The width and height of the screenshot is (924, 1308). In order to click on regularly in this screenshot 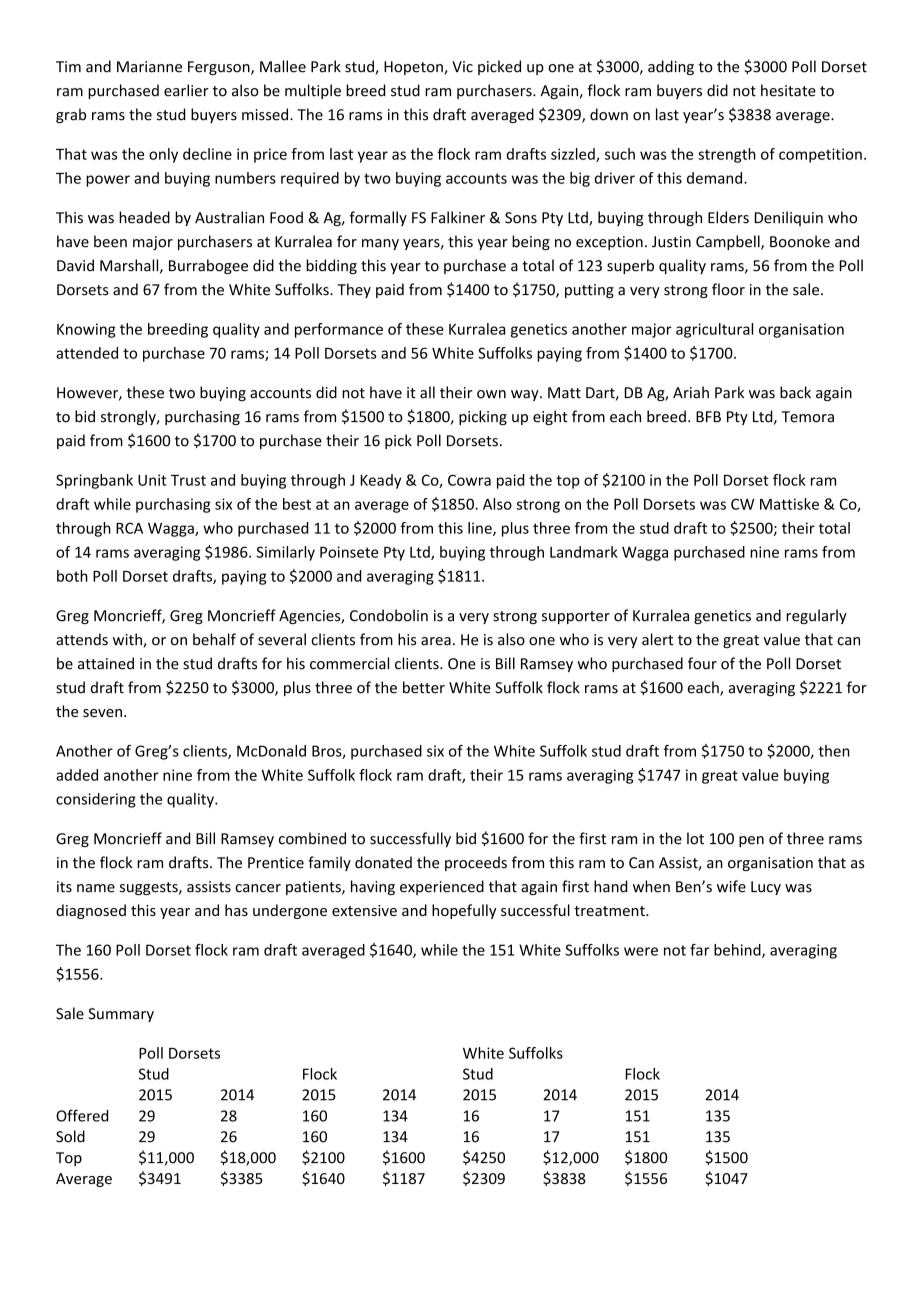, I will do `click(816, 616)`.
